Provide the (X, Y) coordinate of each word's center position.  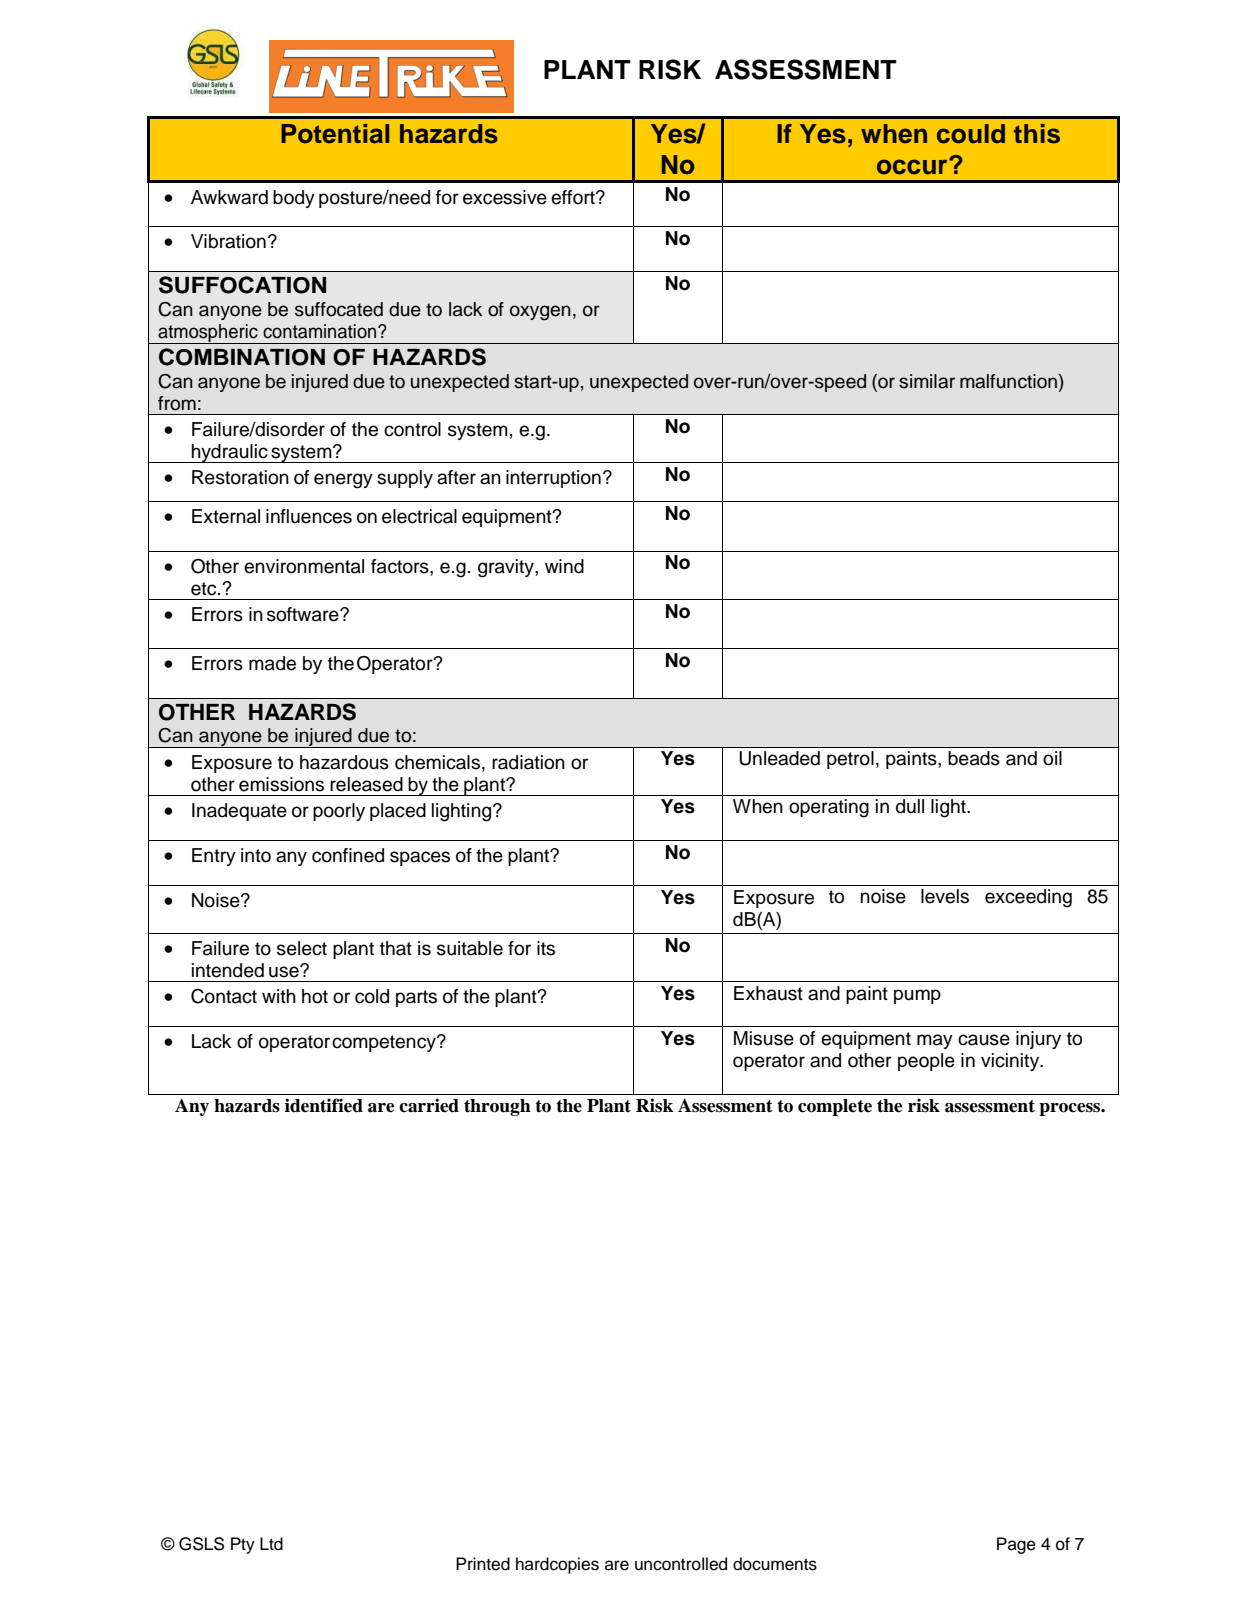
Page (1016, 1545)
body (294, 199)
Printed (483, 1564)
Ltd (271, 1544)
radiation (528, 762)
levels (945, 896)
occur (913, 166)
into (256, 855)
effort (574, 197)
